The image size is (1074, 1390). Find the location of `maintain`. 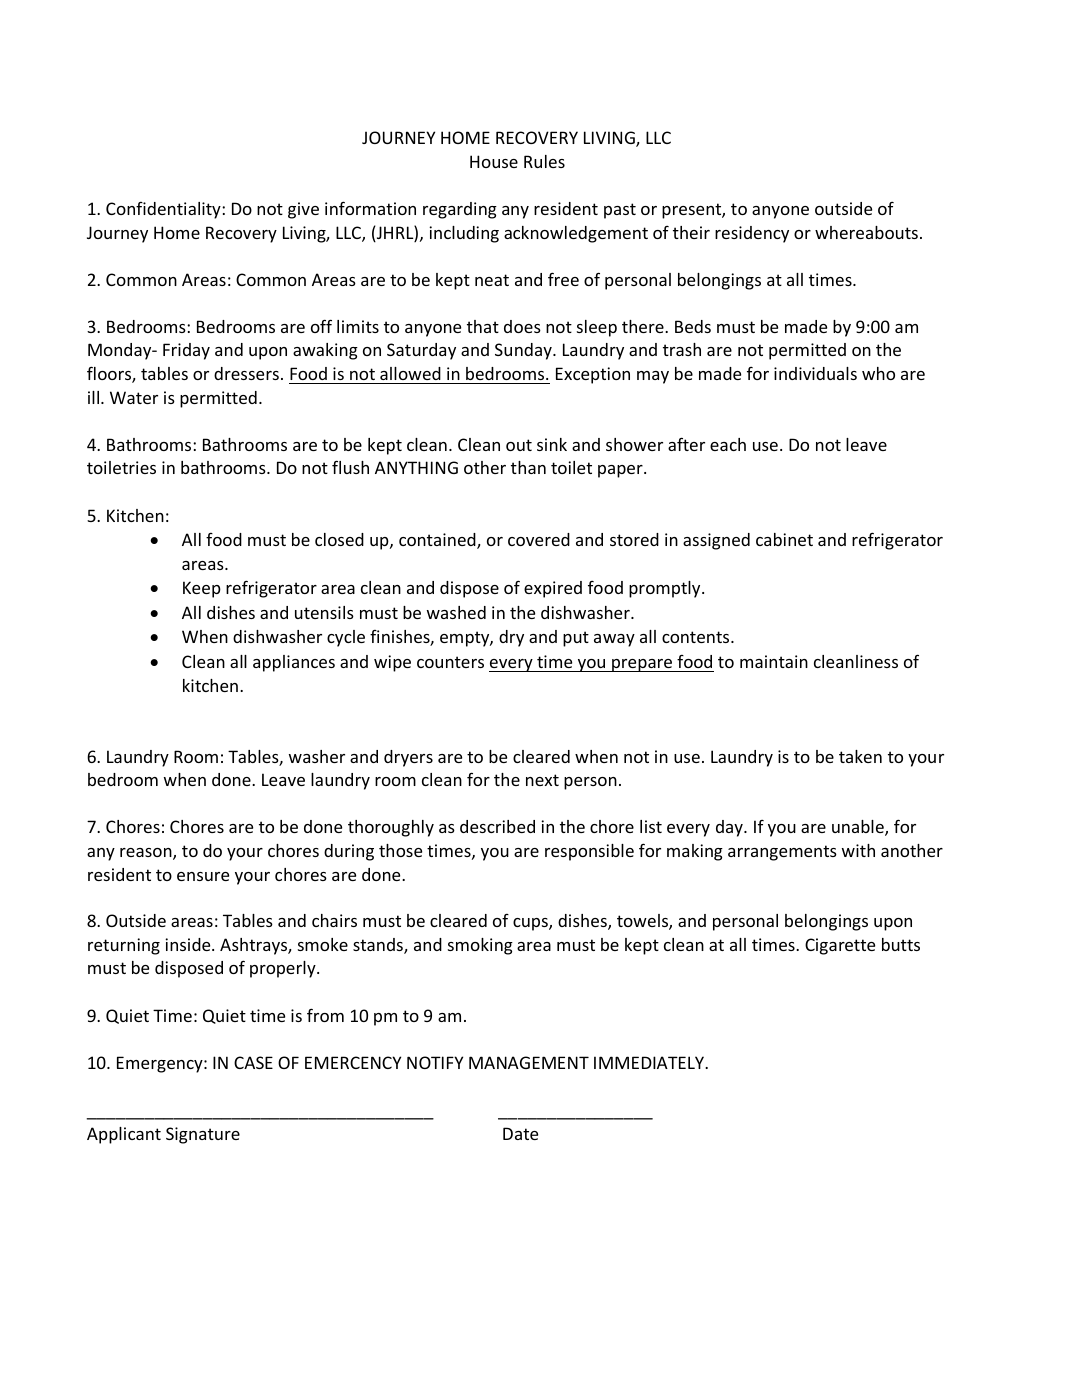

maintain is located at coordinates (774, 661).
